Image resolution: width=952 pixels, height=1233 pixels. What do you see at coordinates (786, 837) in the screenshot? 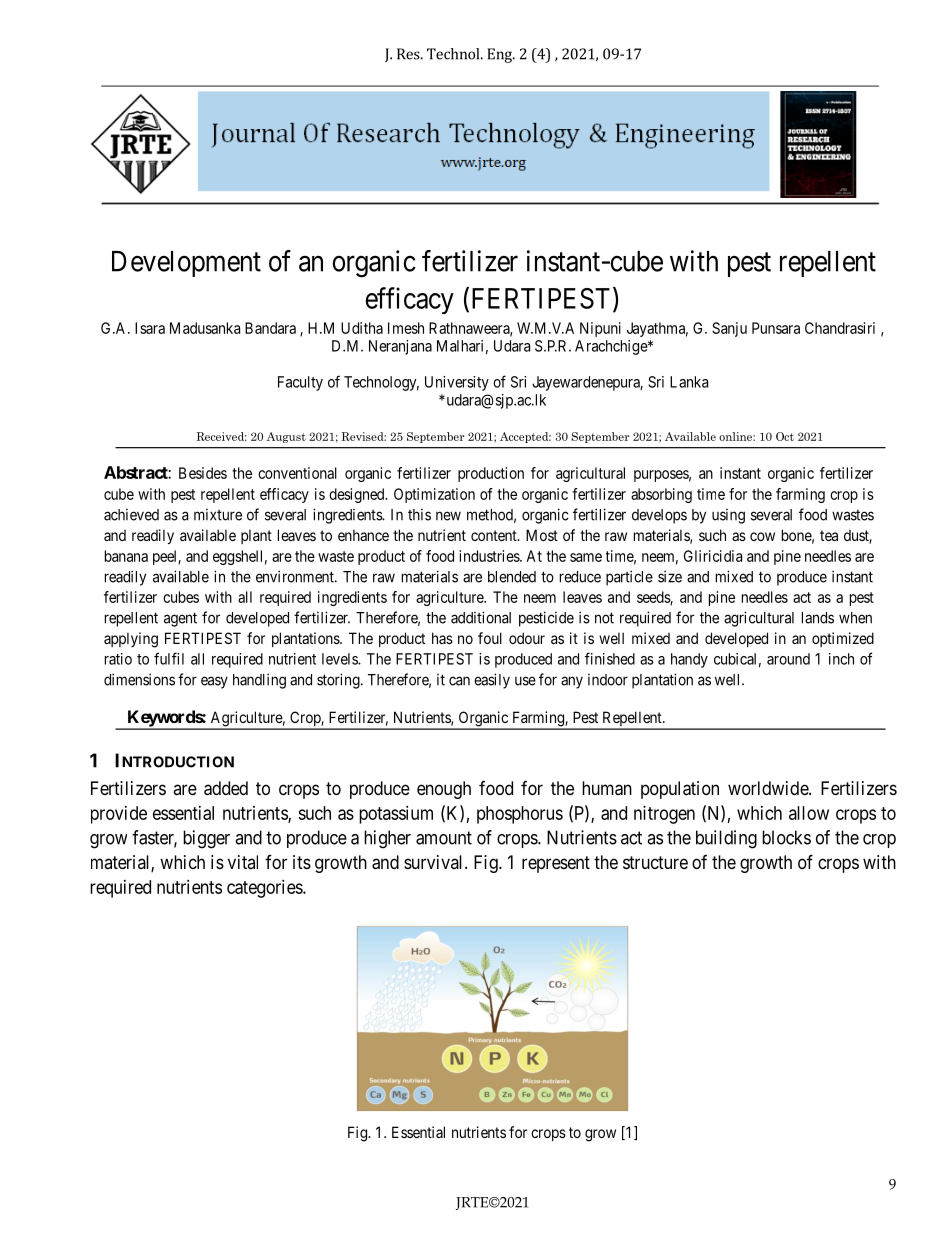
I see `blocks` at bounding box center [786, 837].
